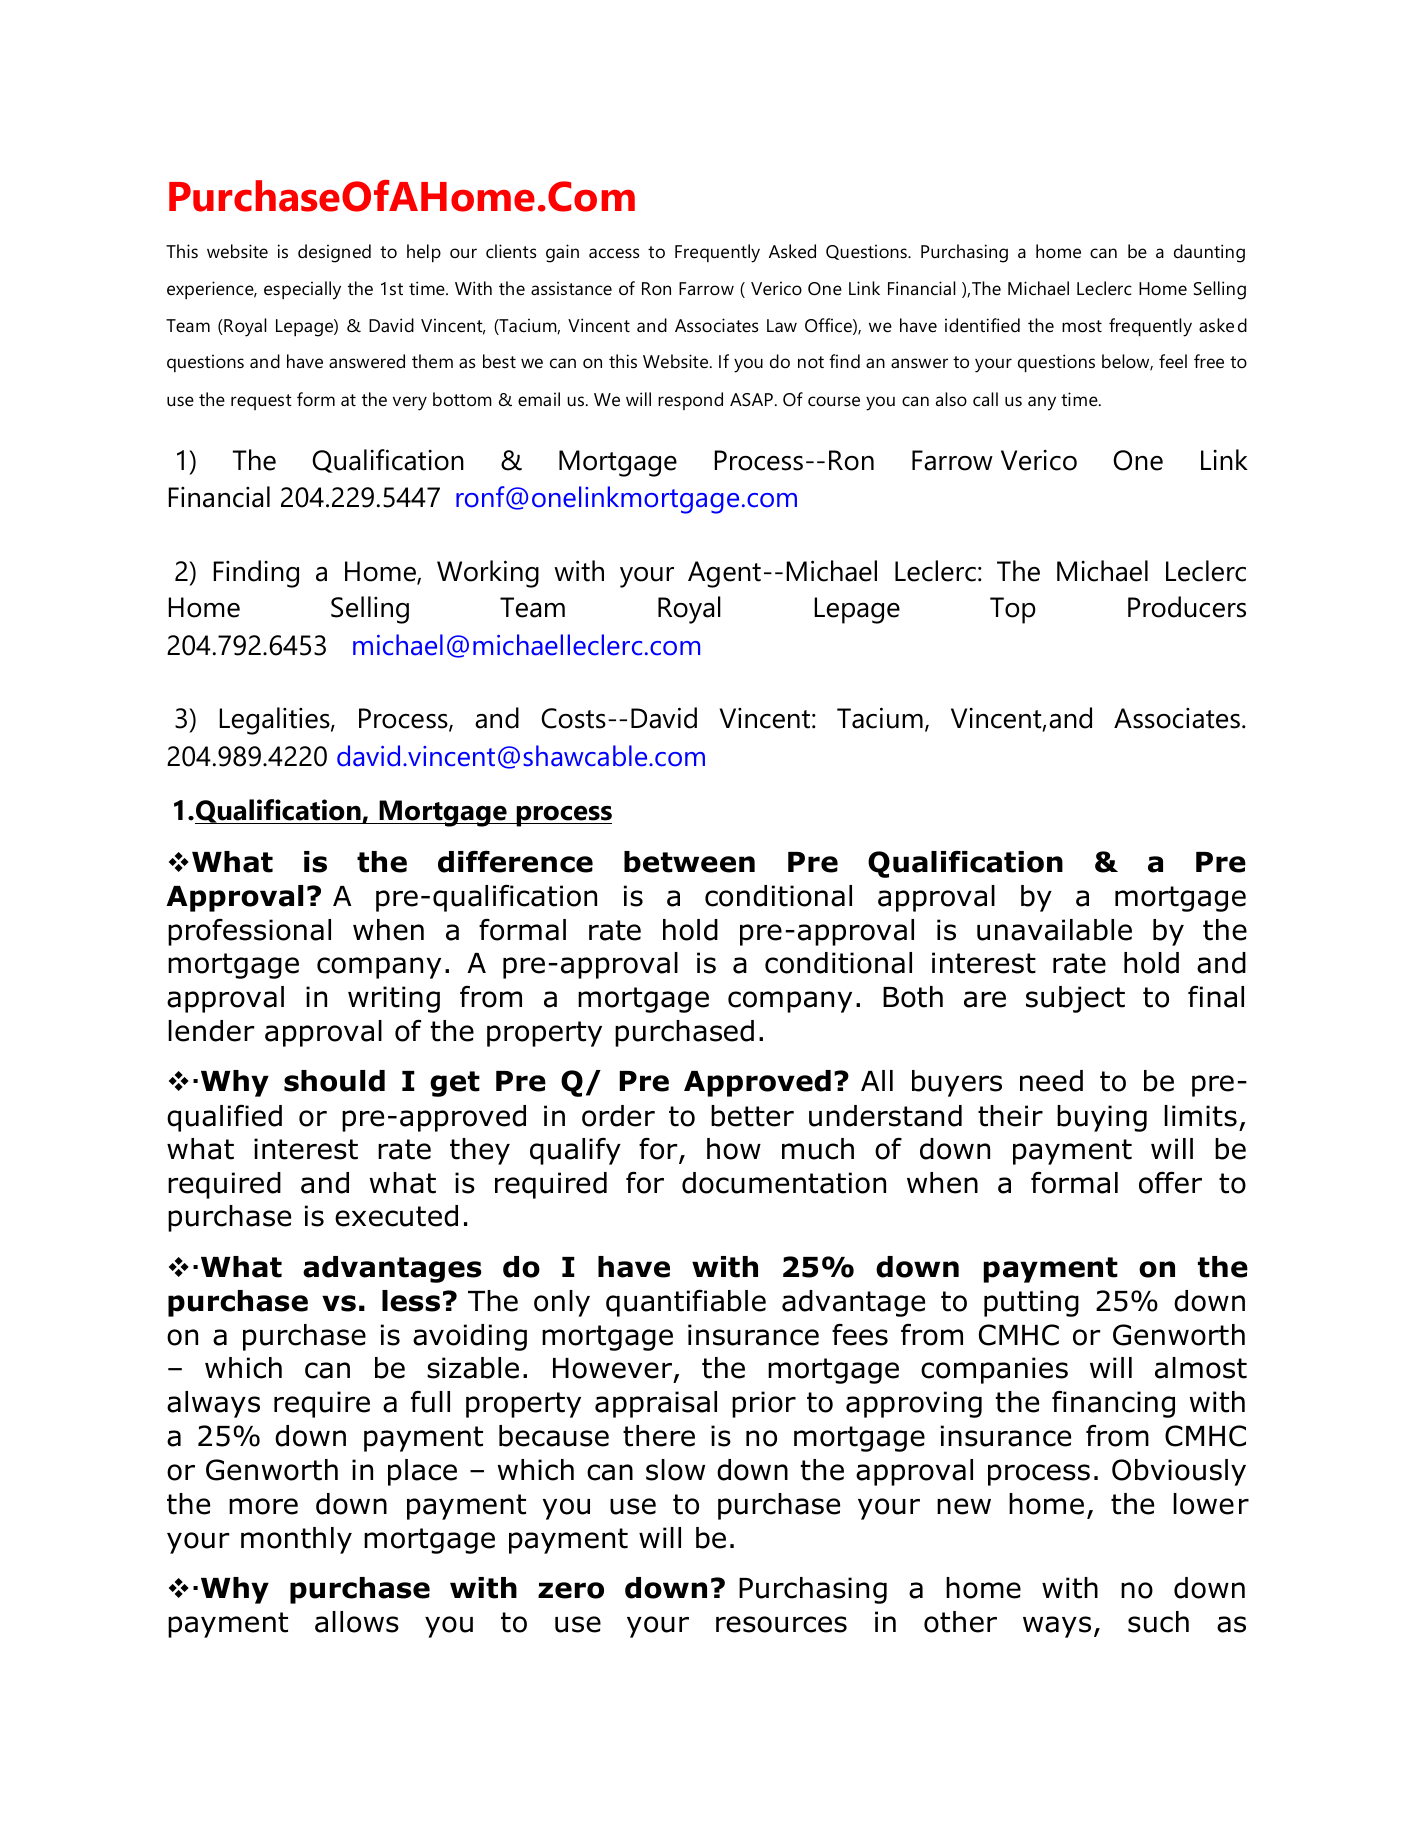  What do you see at coordinates (781, 1624) in the document?
I see `resources` at bounding box center [781, 1624].
